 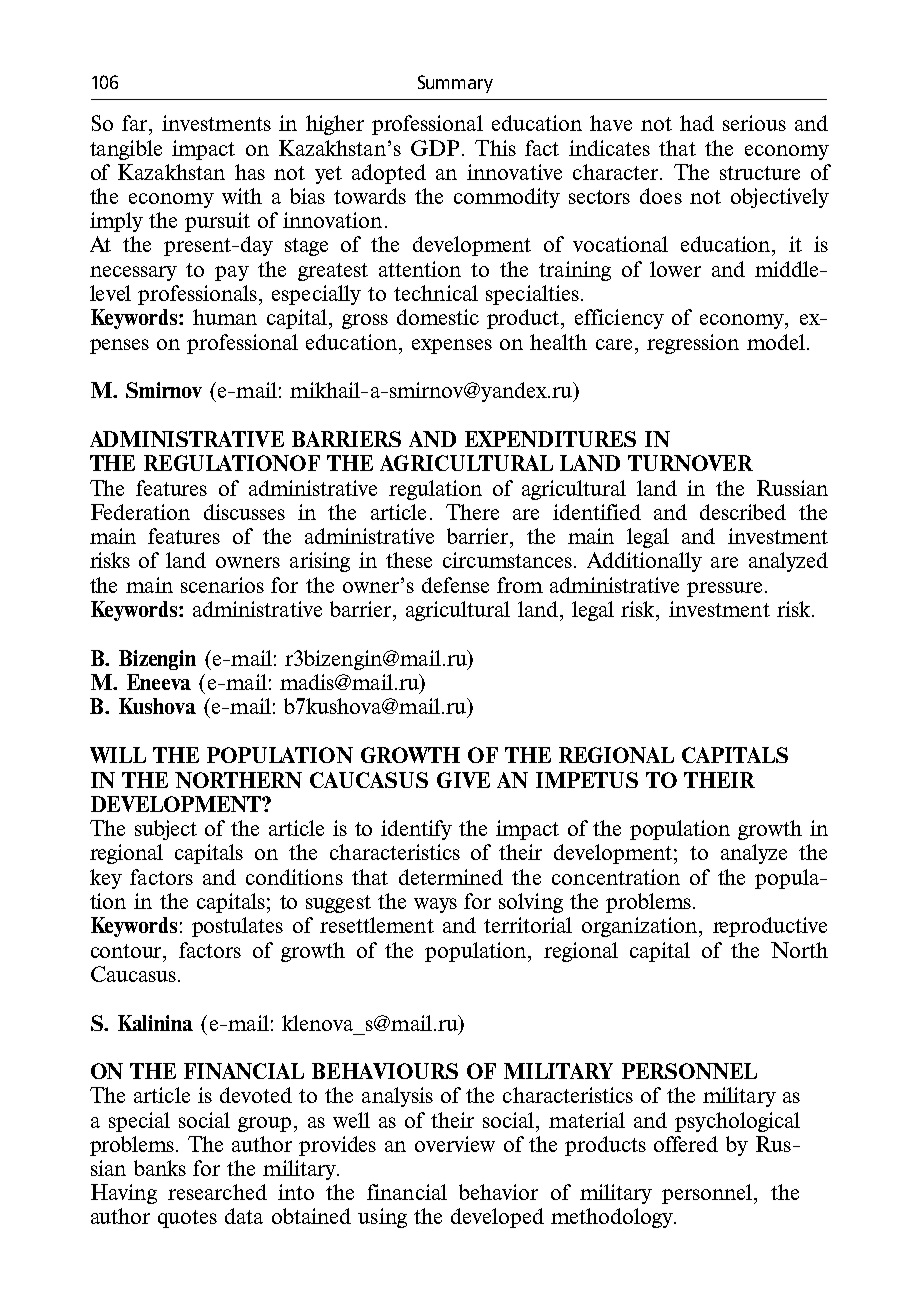 I want to click on researched, so click(x=217, y=1192).
